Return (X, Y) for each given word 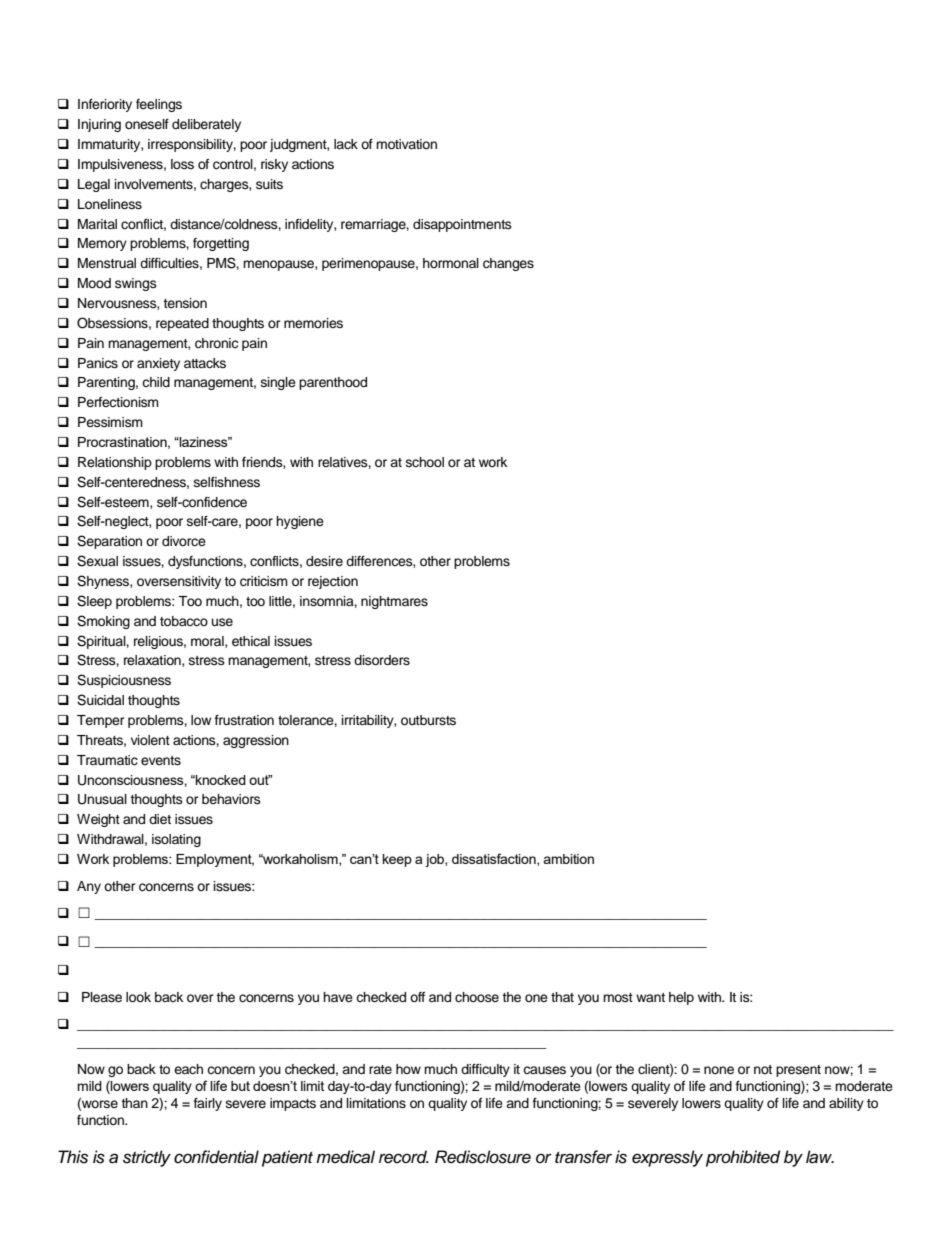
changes (508, 264)
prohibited (743, 1158)
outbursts (428, 720)
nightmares (394, 602)
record (404, 1157)
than (134, 1103)
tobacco (184, 621)
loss (182, 164)
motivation (406, 144)
